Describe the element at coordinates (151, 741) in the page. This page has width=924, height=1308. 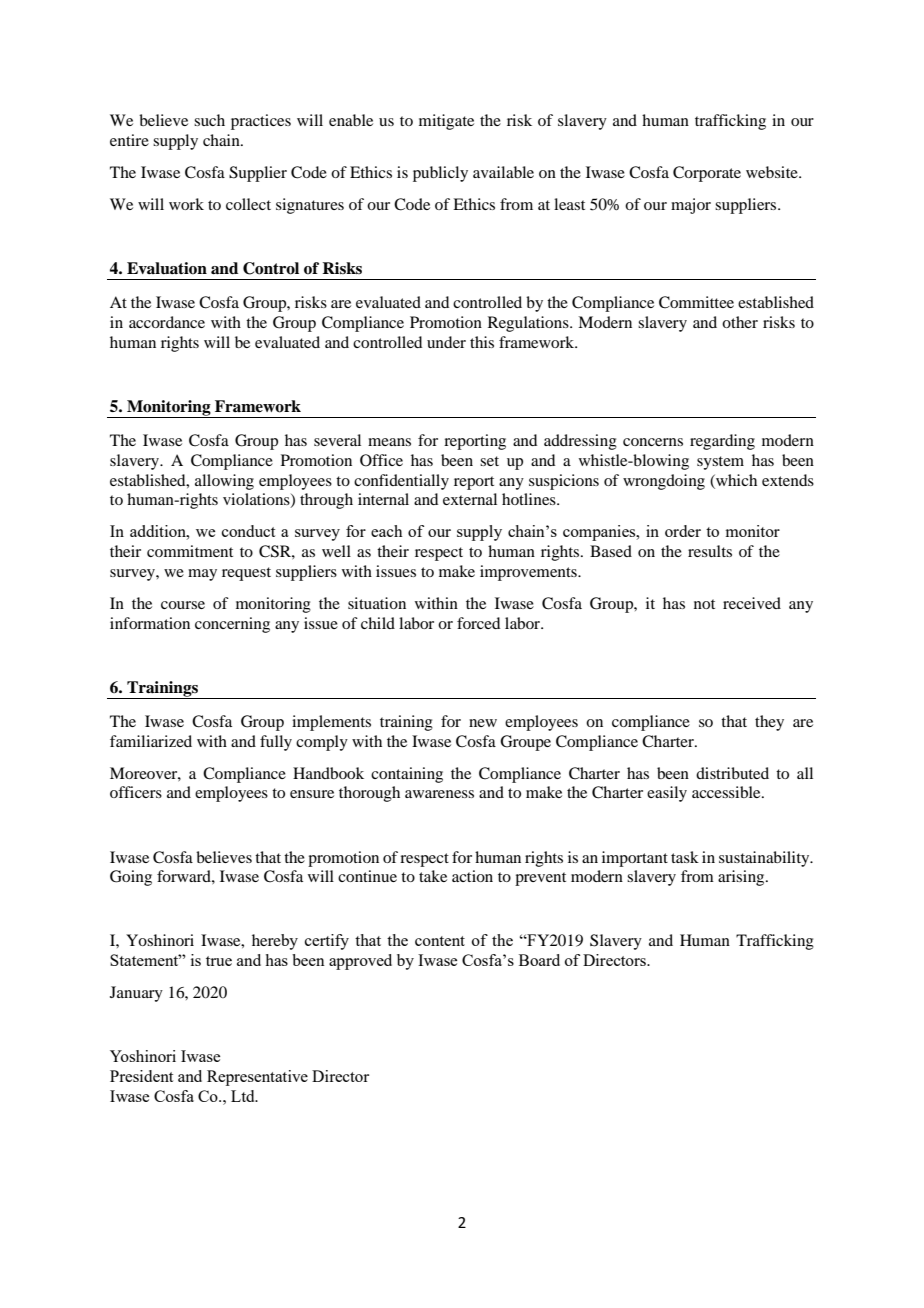
I see `familiarized` at that location.
